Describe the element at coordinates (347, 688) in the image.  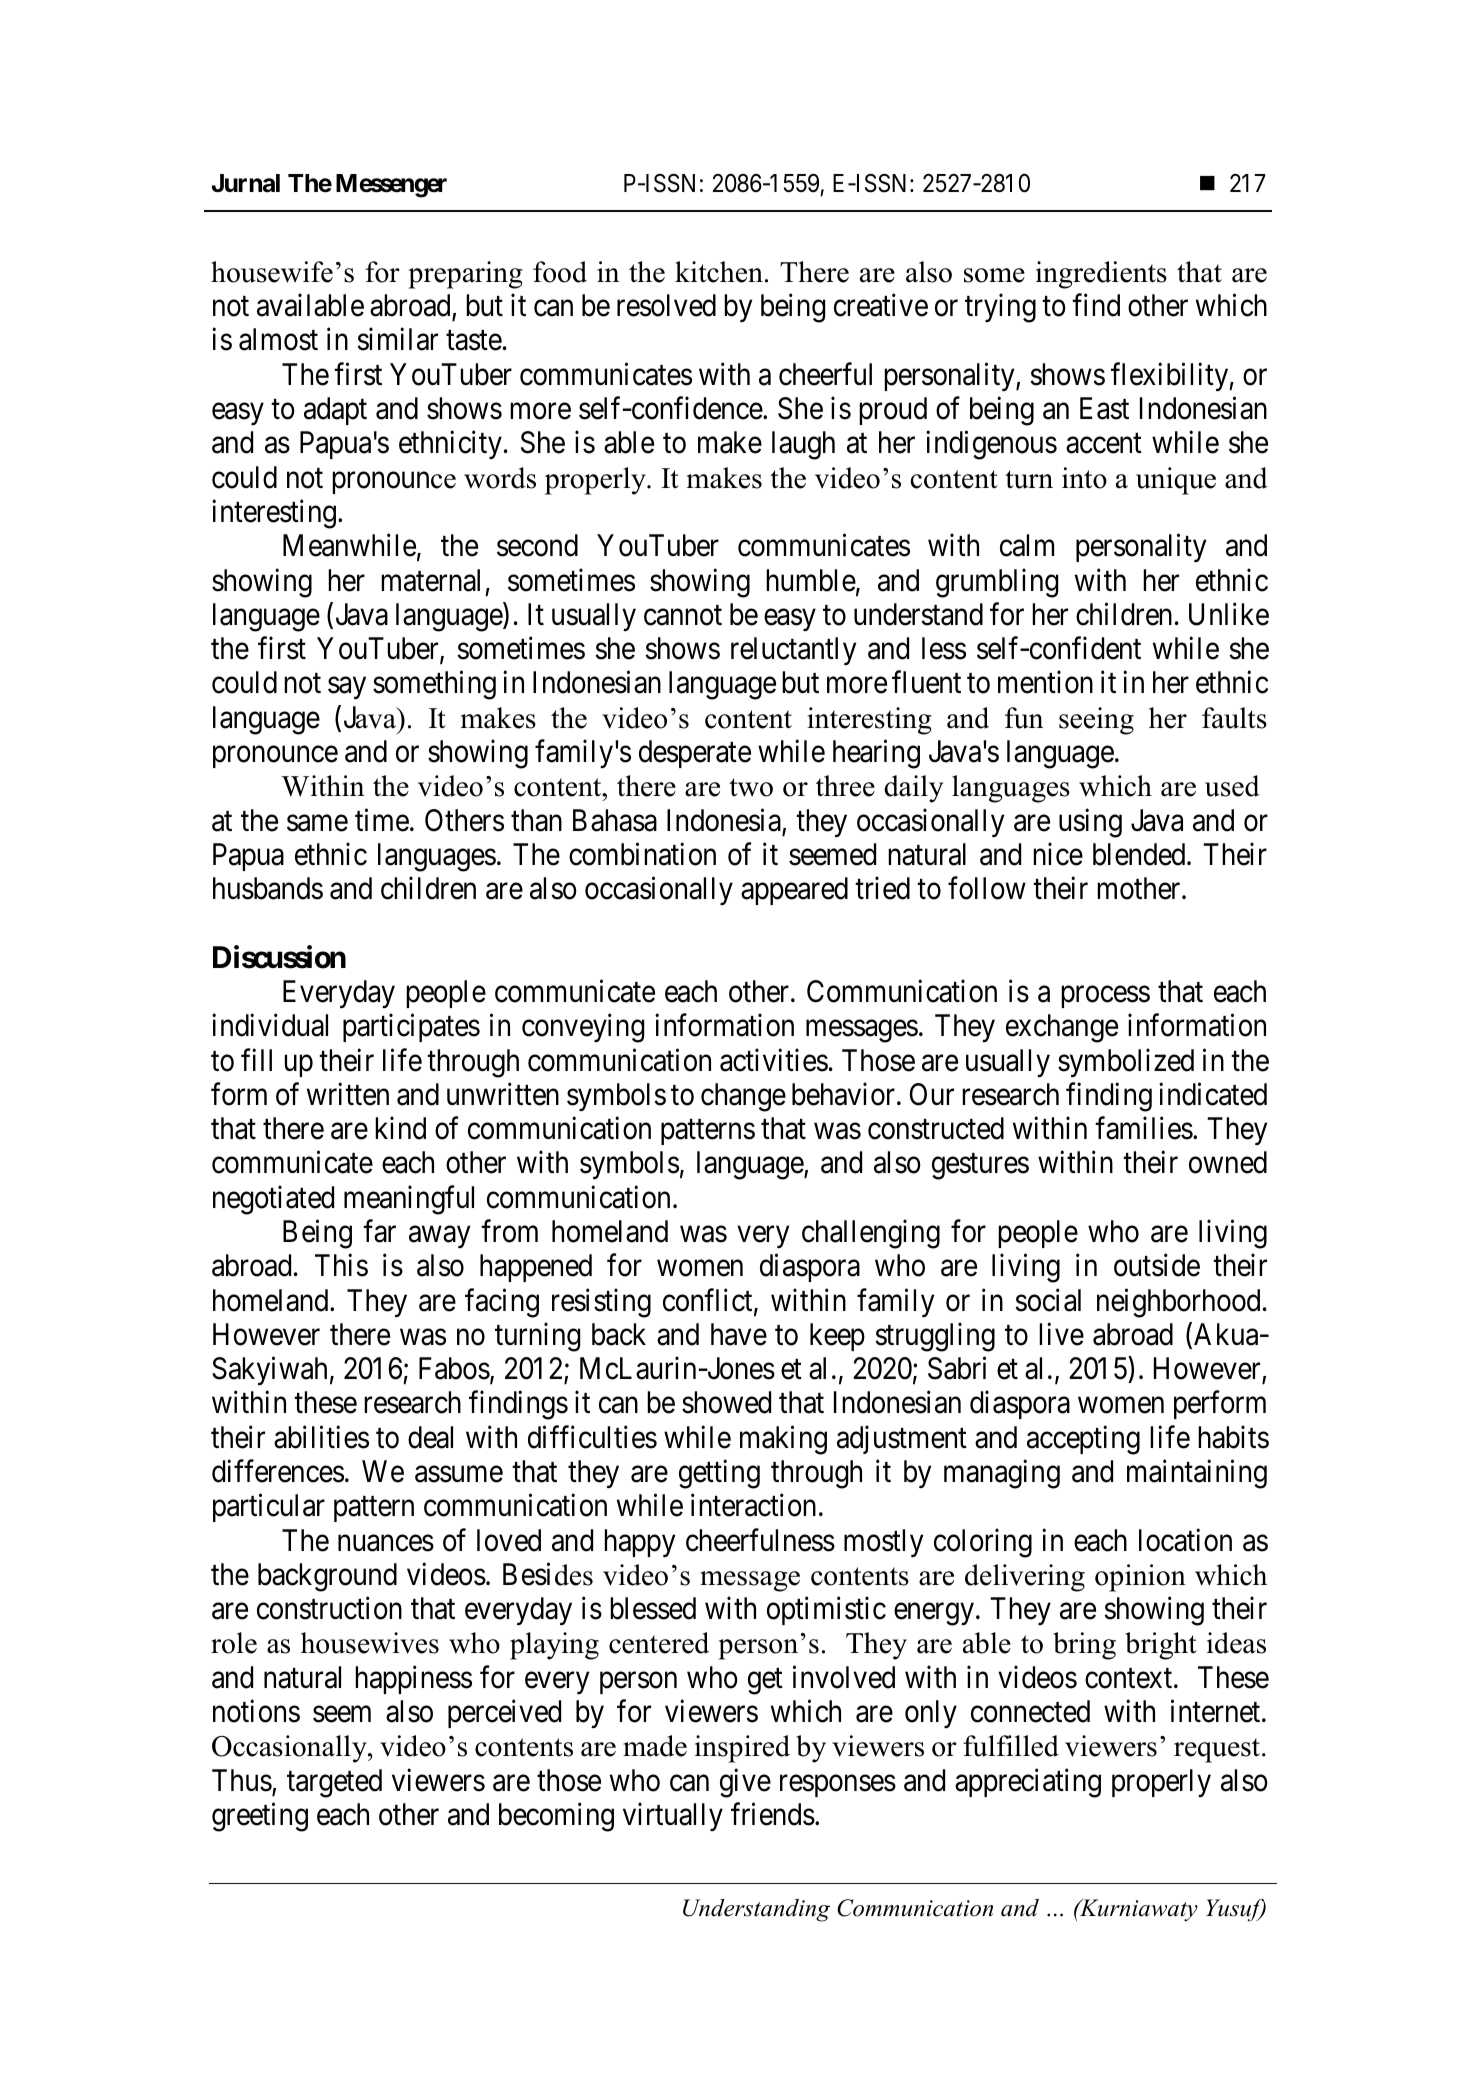
I see `say` at that location.
